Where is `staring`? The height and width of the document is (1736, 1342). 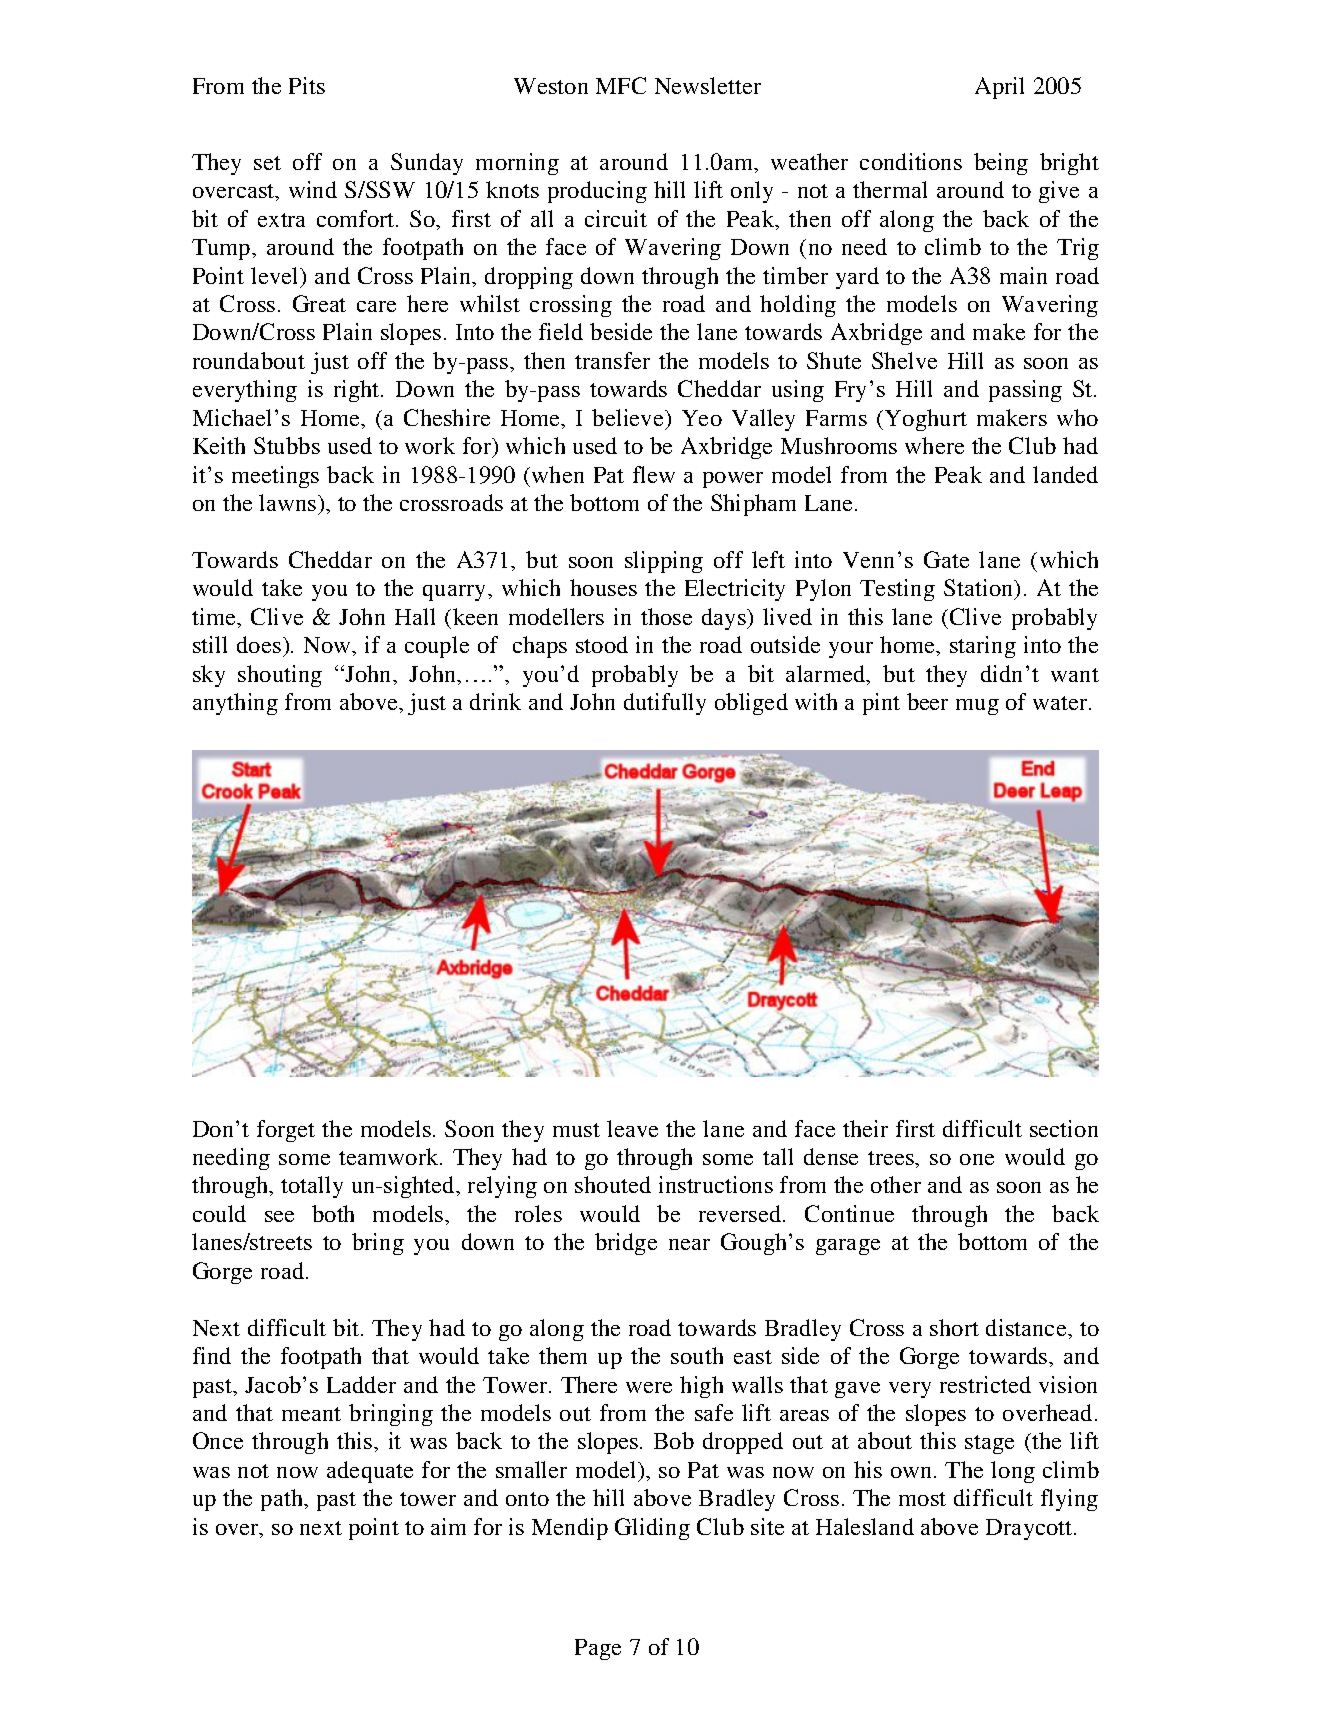 staring is located at coordinates (983, 647).
